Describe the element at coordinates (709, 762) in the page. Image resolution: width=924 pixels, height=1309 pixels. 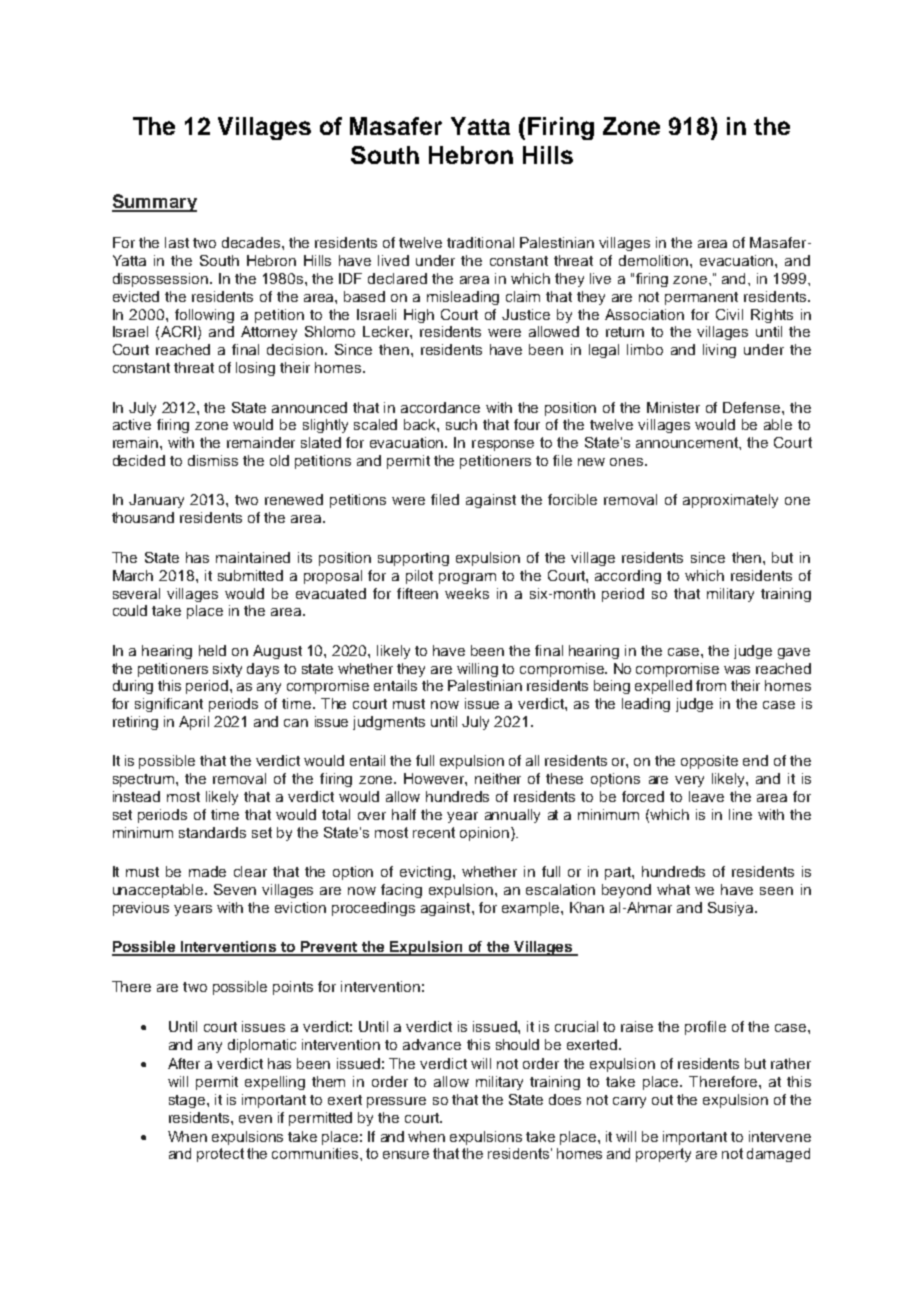
I see `opposite` at that location.
